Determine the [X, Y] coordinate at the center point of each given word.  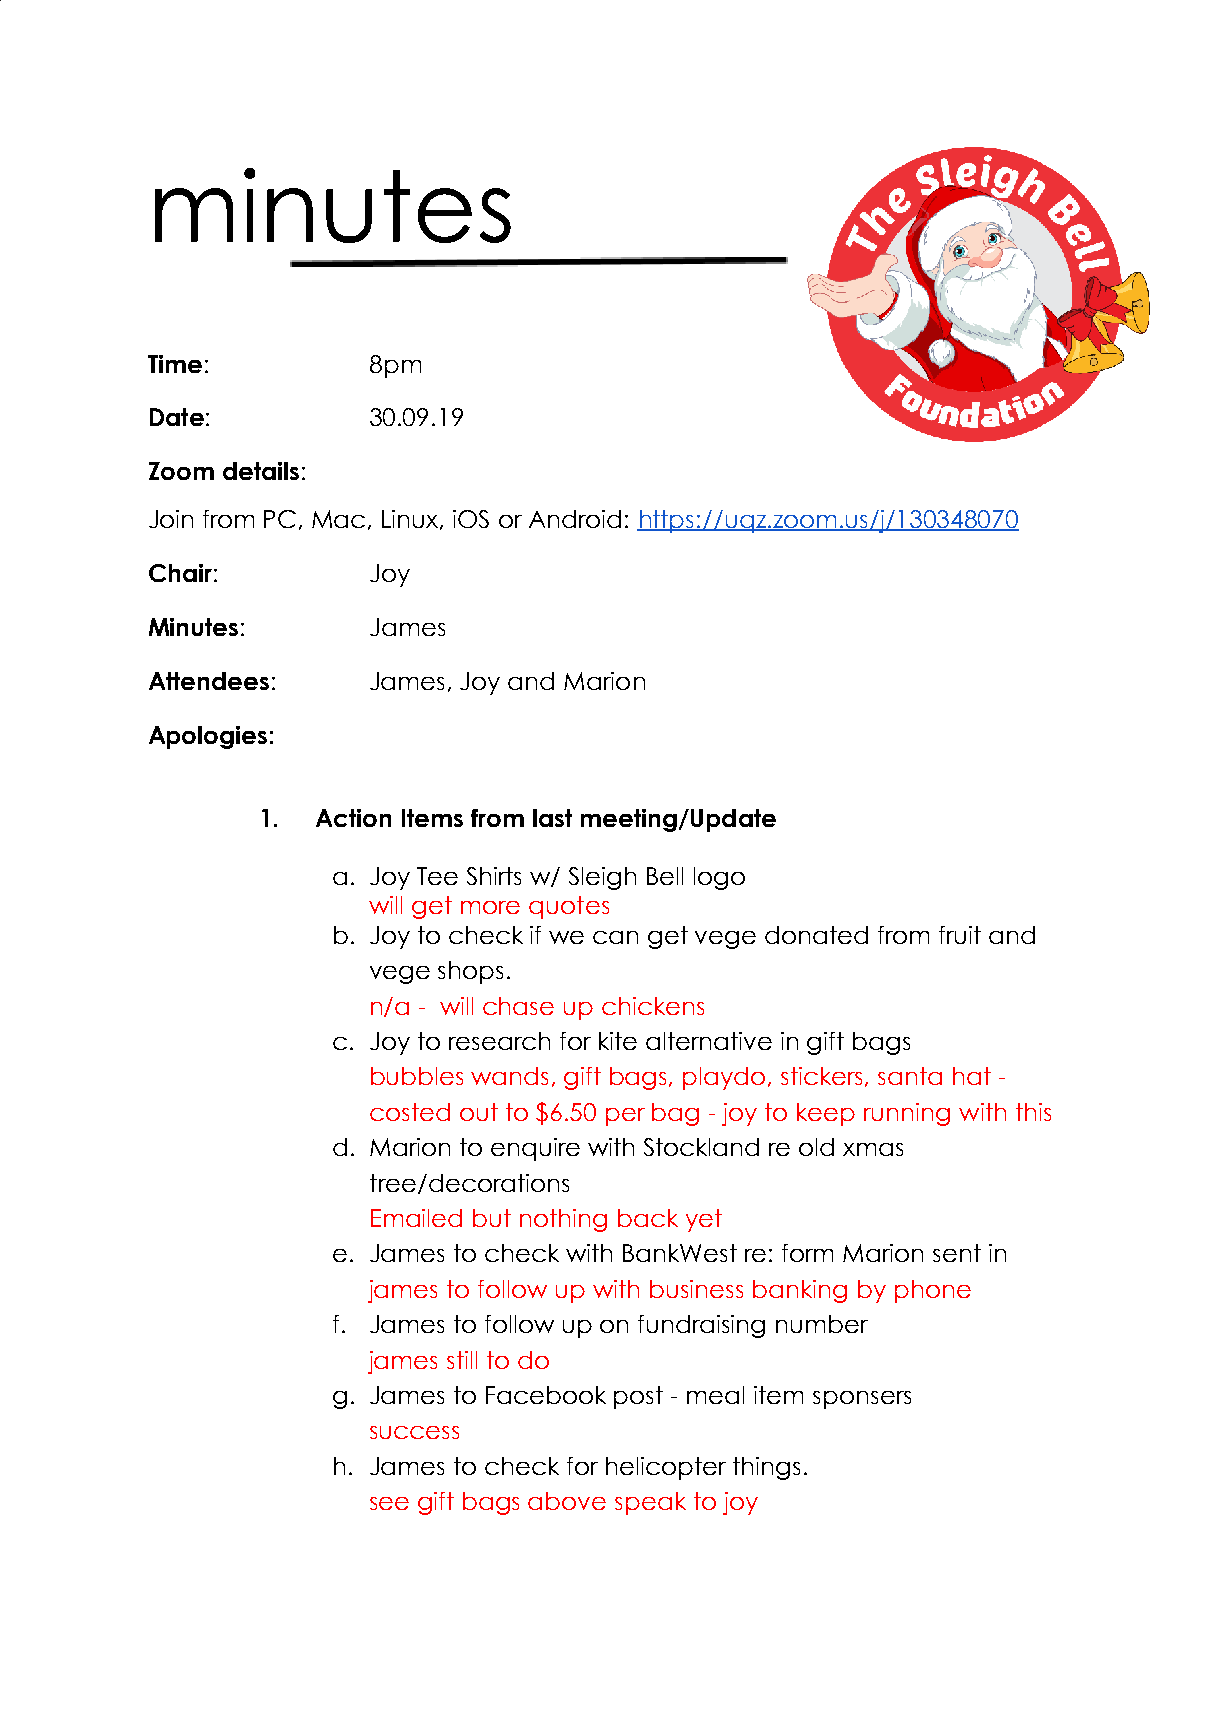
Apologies [208, 737]
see [389, 1503]
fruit [960, 935]
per [625, 1117]
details [261, 471]
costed [410, 1112]
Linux [411, 520]
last [552, 818]
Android [575, 519]
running [907, 1114]
